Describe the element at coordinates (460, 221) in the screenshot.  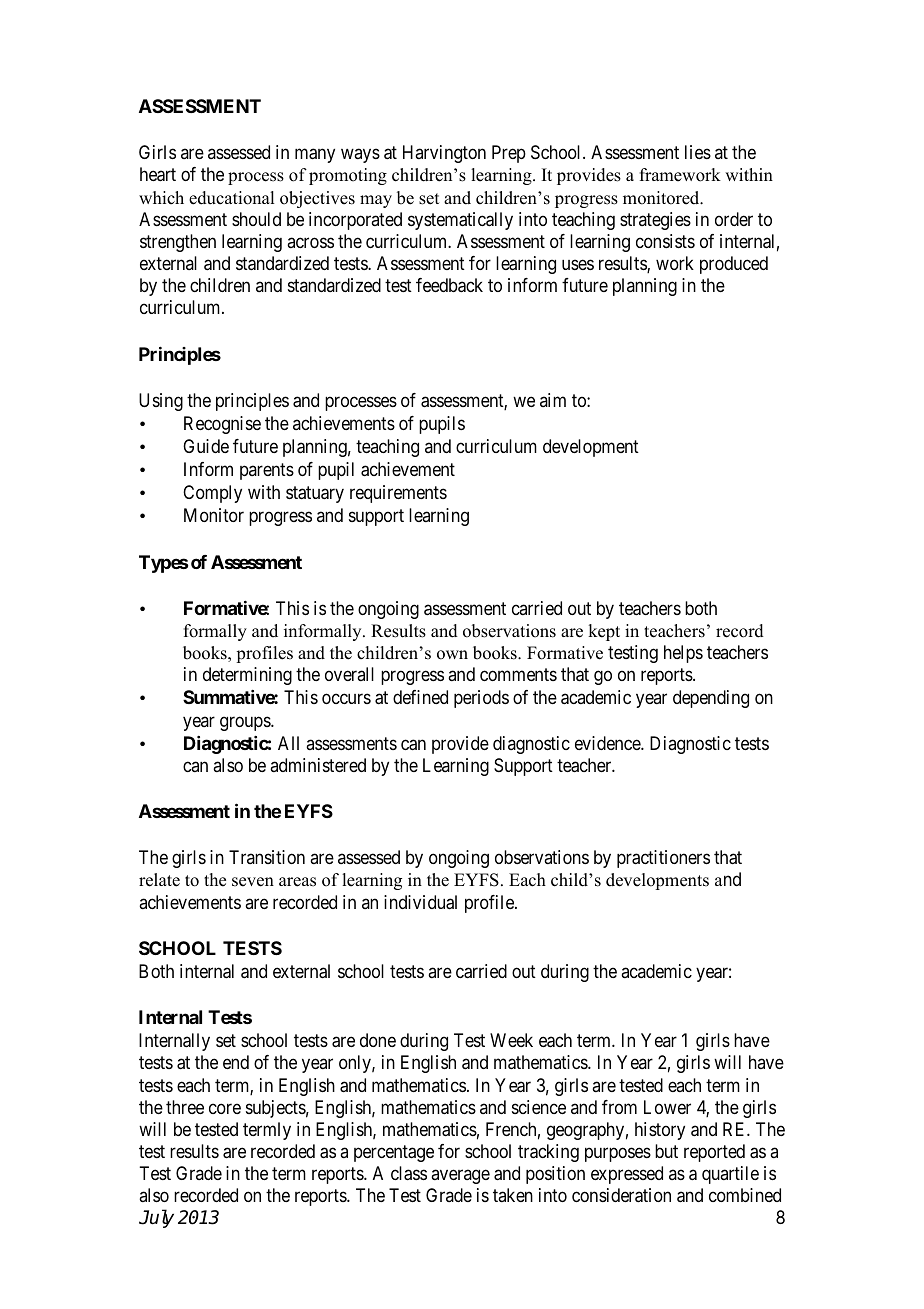
I see `systematically` at that location.
